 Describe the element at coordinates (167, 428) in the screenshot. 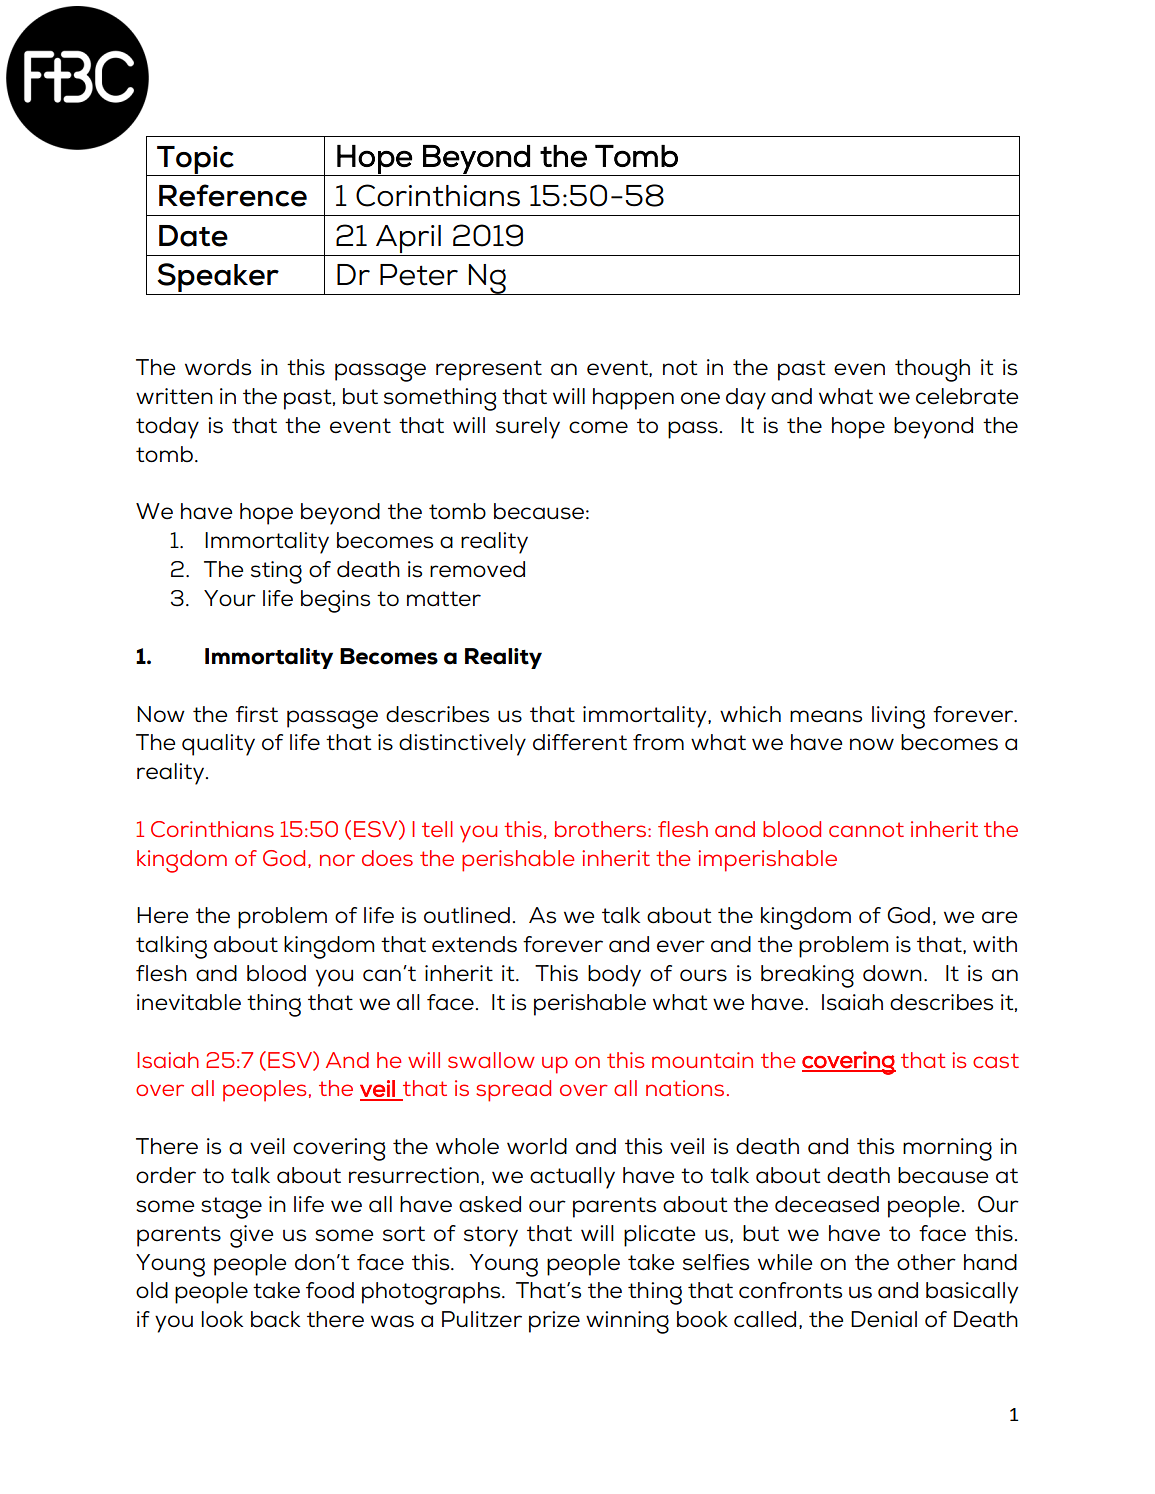

I see `today` at that location.
